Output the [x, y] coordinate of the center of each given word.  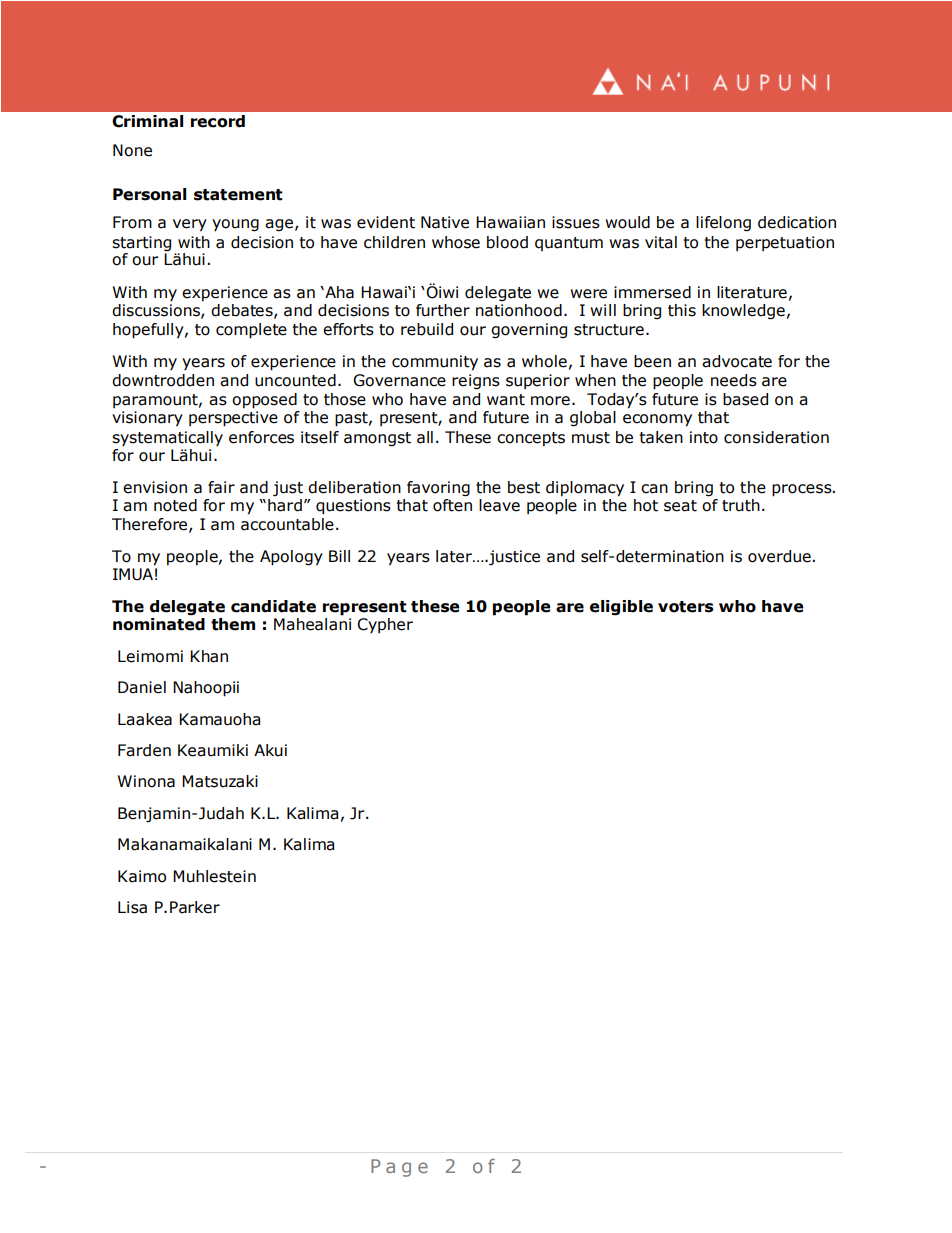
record [218, 121]
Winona [146, 781]
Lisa [132, 907]
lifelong [723, 223]
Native [445, 222]
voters [686, 607]
